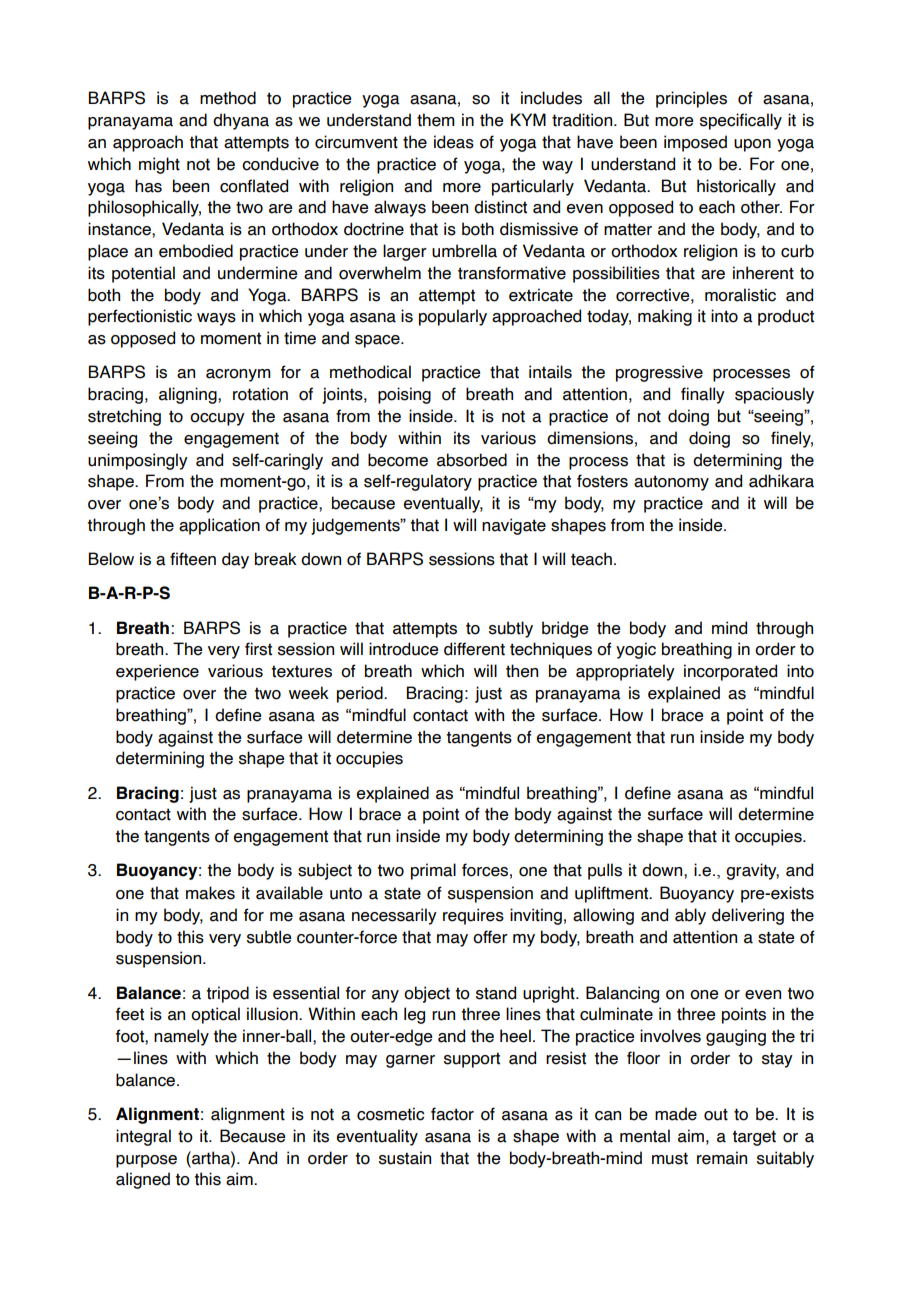 The height and width of the screenshot is (1308, 924). I want to click on progressive, so click(659, 373).
